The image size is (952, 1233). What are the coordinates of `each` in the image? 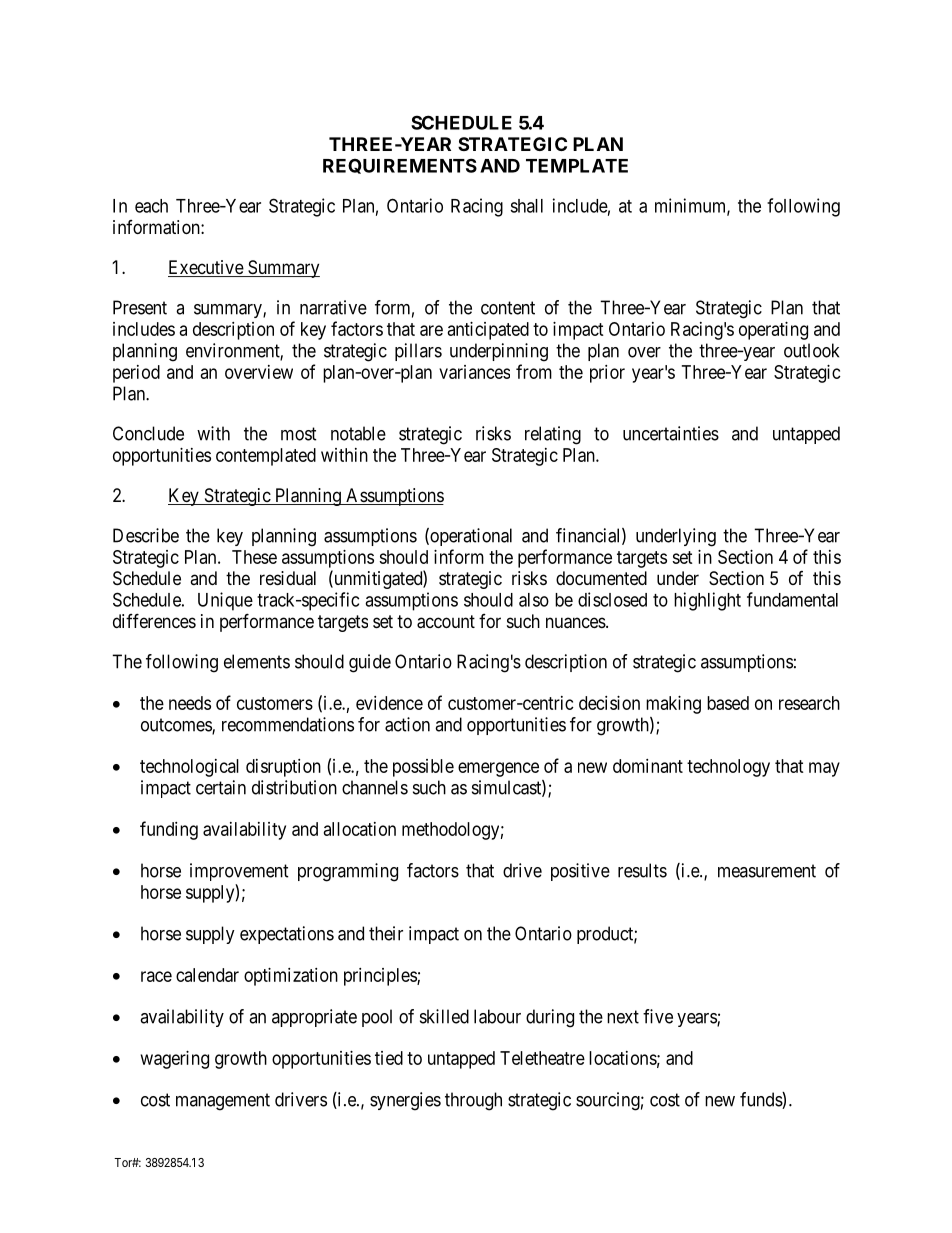 It's located at (151, 206).
